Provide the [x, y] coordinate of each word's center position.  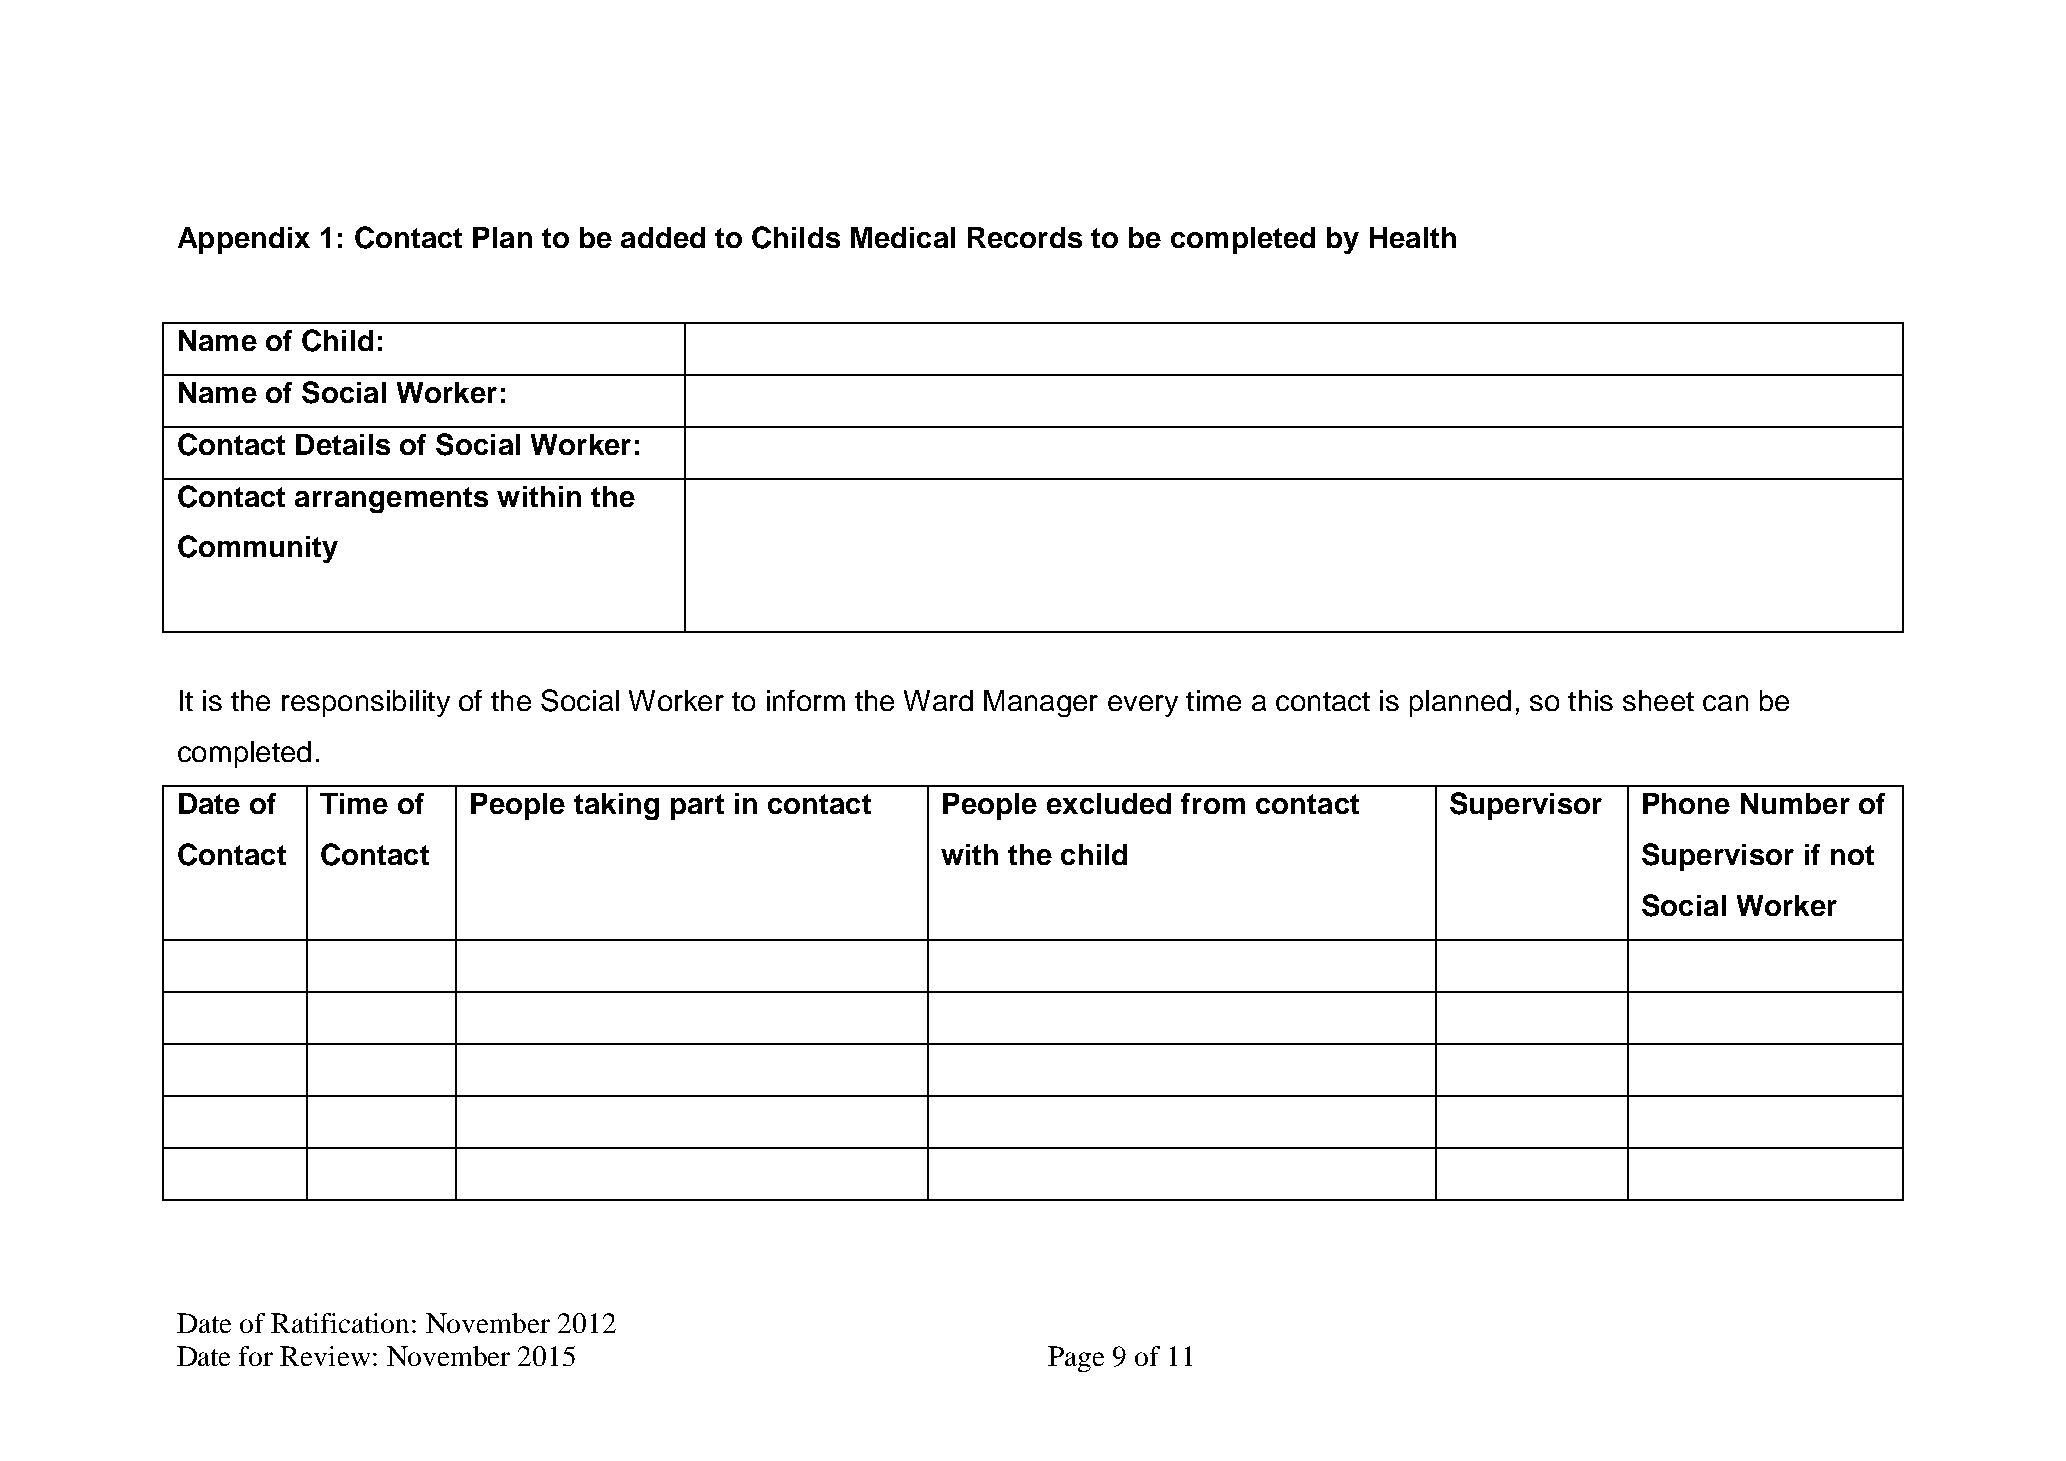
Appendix [244, 240]
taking [616, 806]
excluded [1109, 803]
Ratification [342, 1323]
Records [1025, 237]
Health [1413, 237]
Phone [1686, 803]
